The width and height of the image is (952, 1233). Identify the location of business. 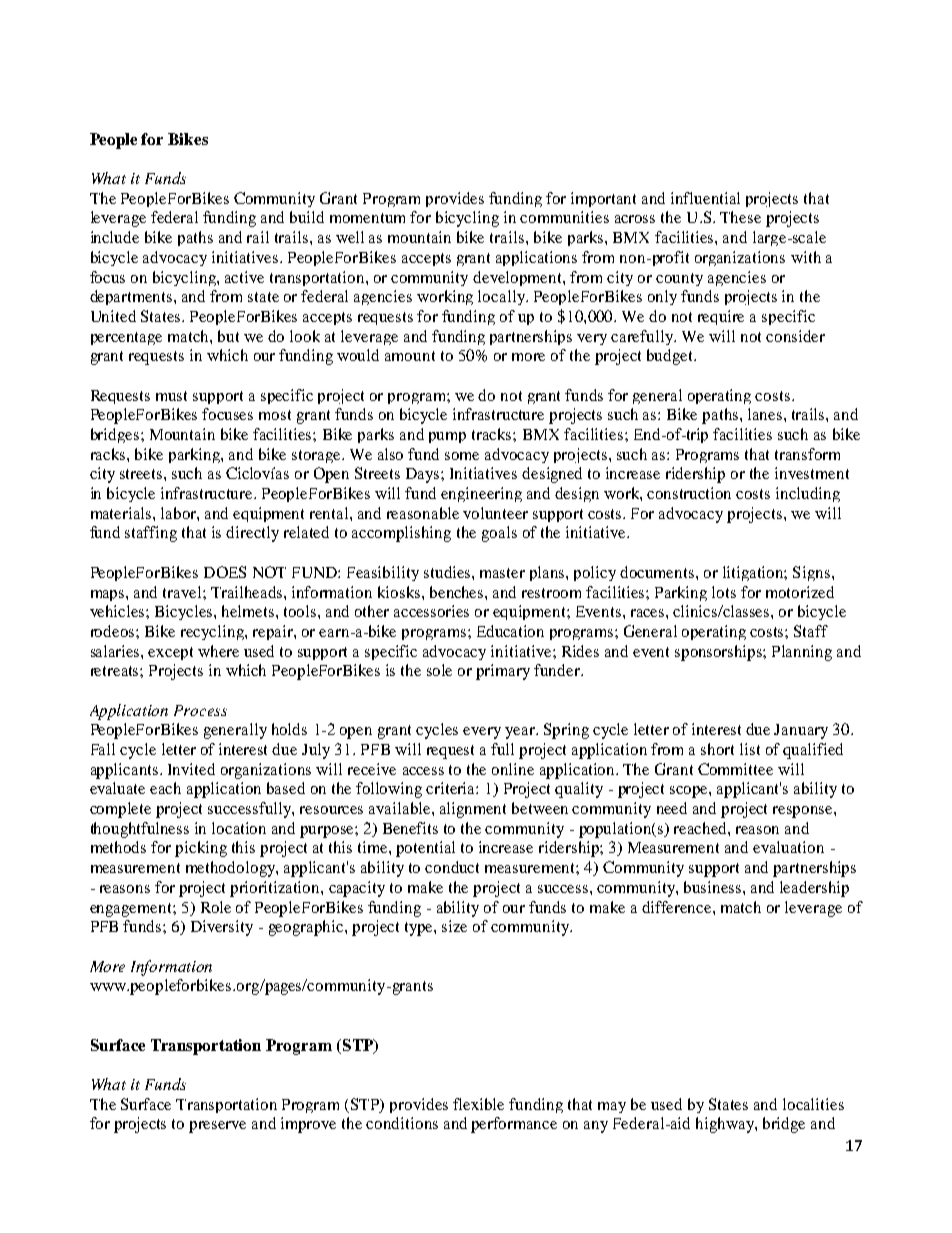
(714, 887).
